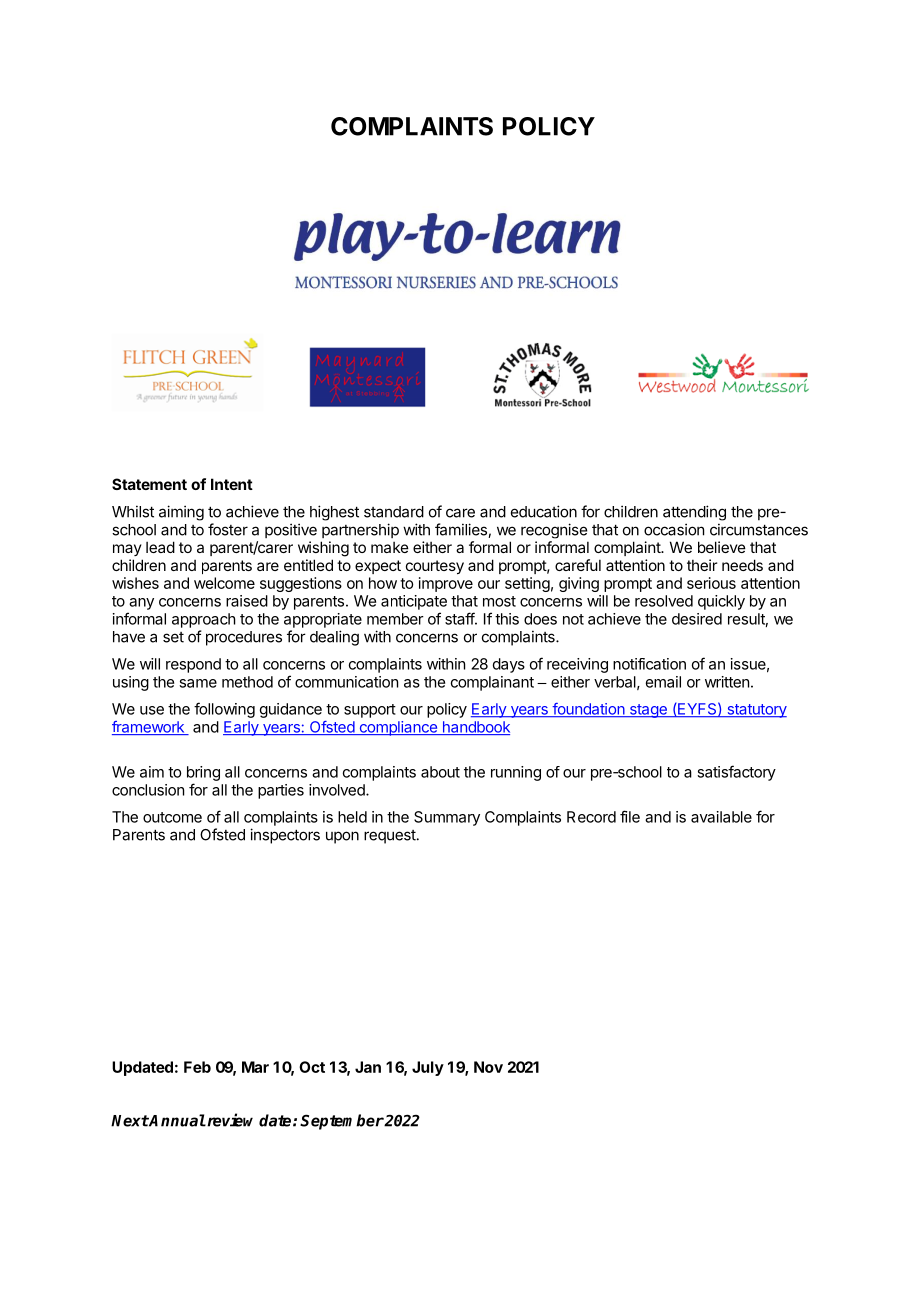  What do you see at coordinates (172, 817) in the screenshot?
I see `outcome` at bounding box center [172, 817].
